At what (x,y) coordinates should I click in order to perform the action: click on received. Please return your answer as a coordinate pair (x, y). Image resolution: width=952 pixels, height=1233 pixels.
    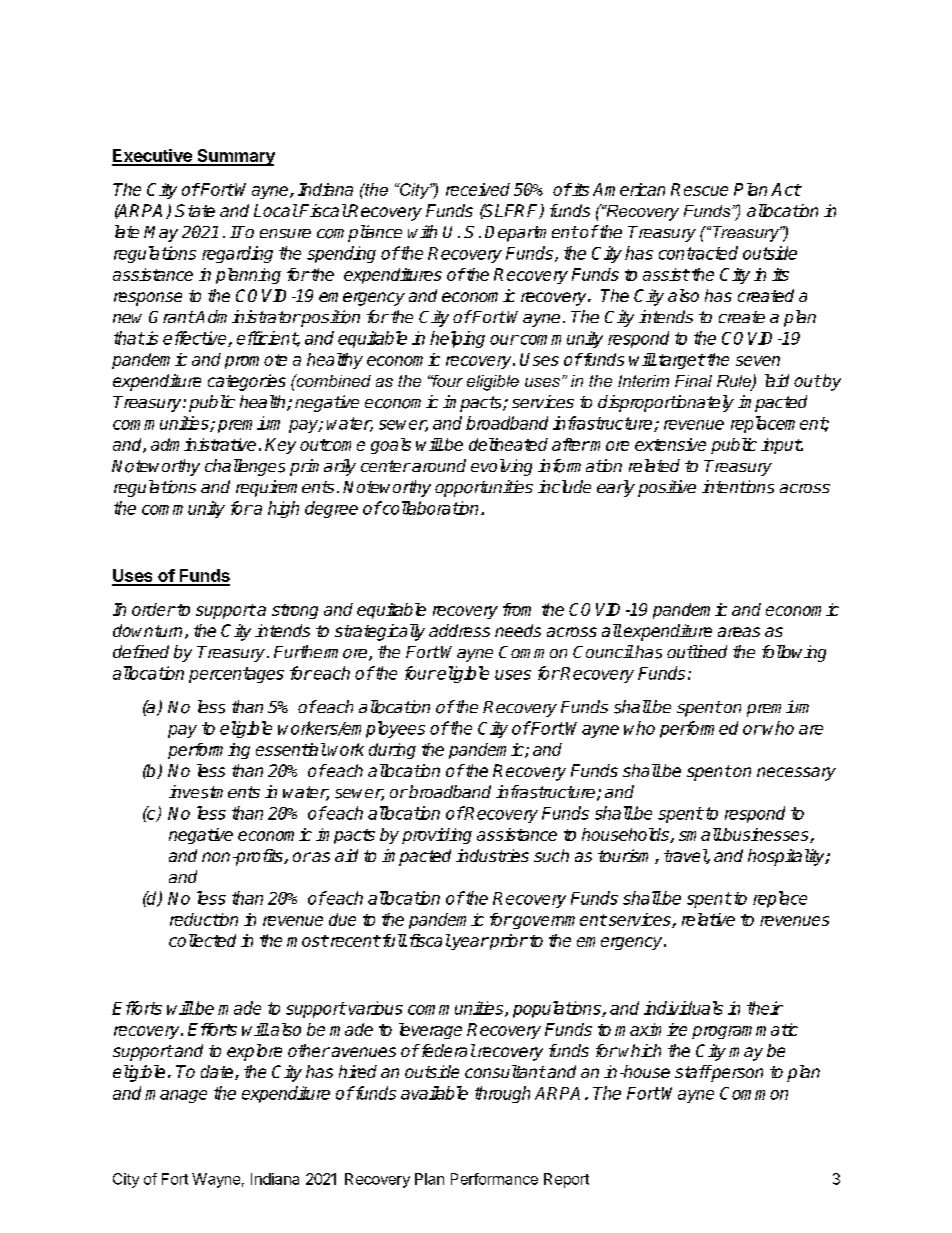
    Looking at the image, I should click on (478, 189).
